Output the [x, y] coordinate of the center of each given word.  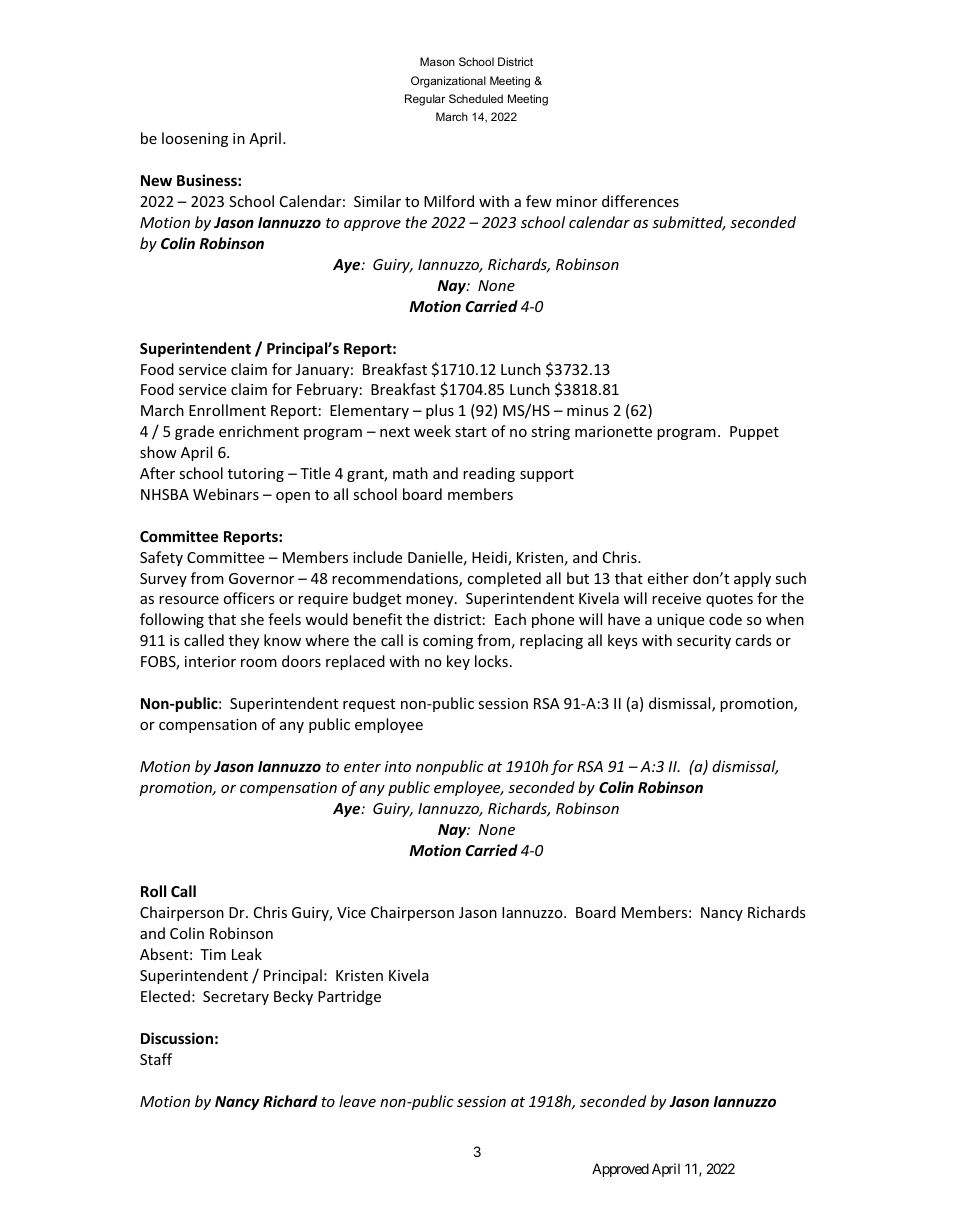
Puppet [754, 433]
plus [440, 411]
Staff [156, 1059]
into [398, 766]
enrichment [259, 431]
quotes [729, 600]
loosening [195, 139]
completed [504, 579]
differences [640, 201]
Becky [293, 997]
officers [249, 598]
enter [362, 767]
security [704, 642]
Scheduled [476, 98]
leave [357, 1101]
